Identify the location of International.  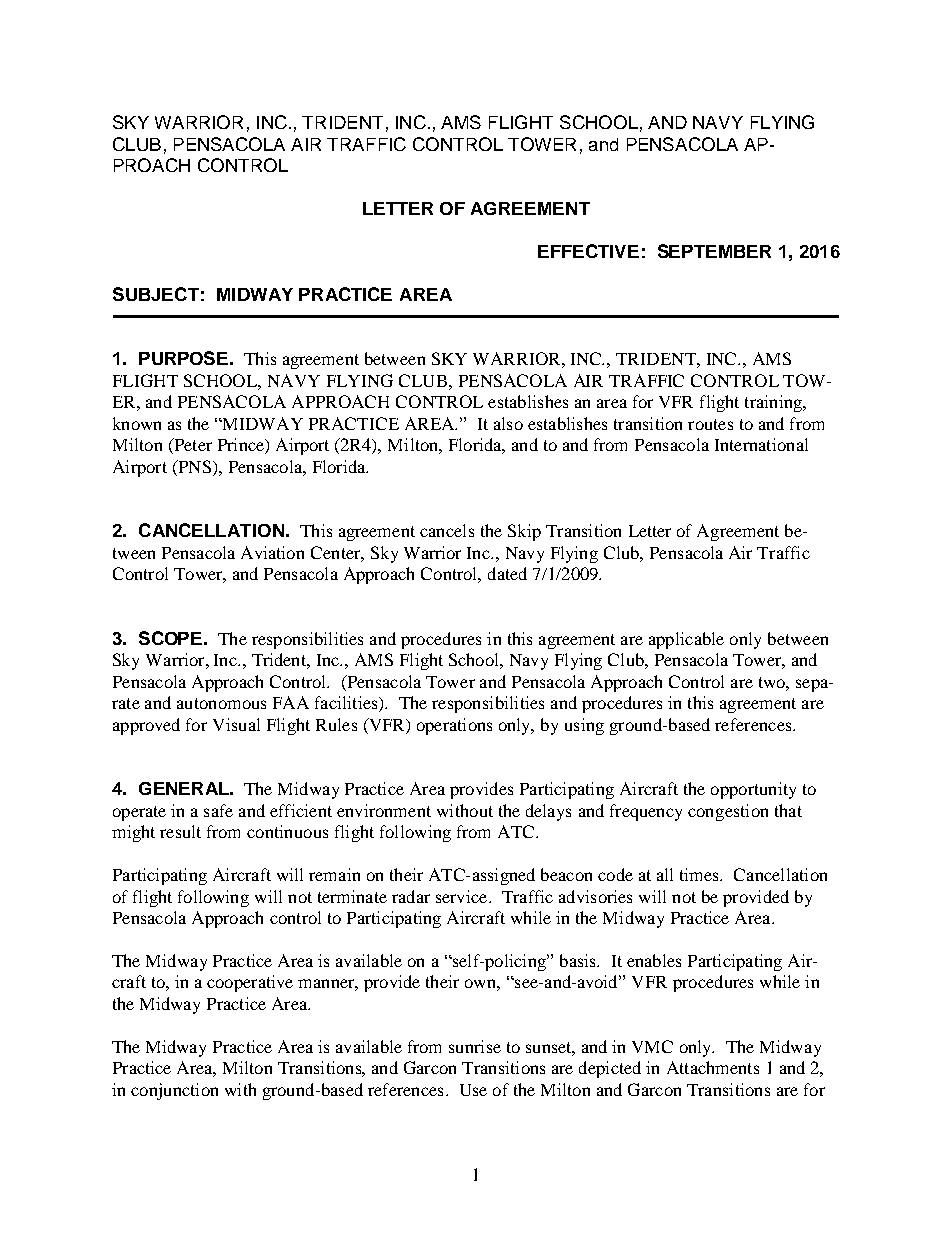
(761, 444).
